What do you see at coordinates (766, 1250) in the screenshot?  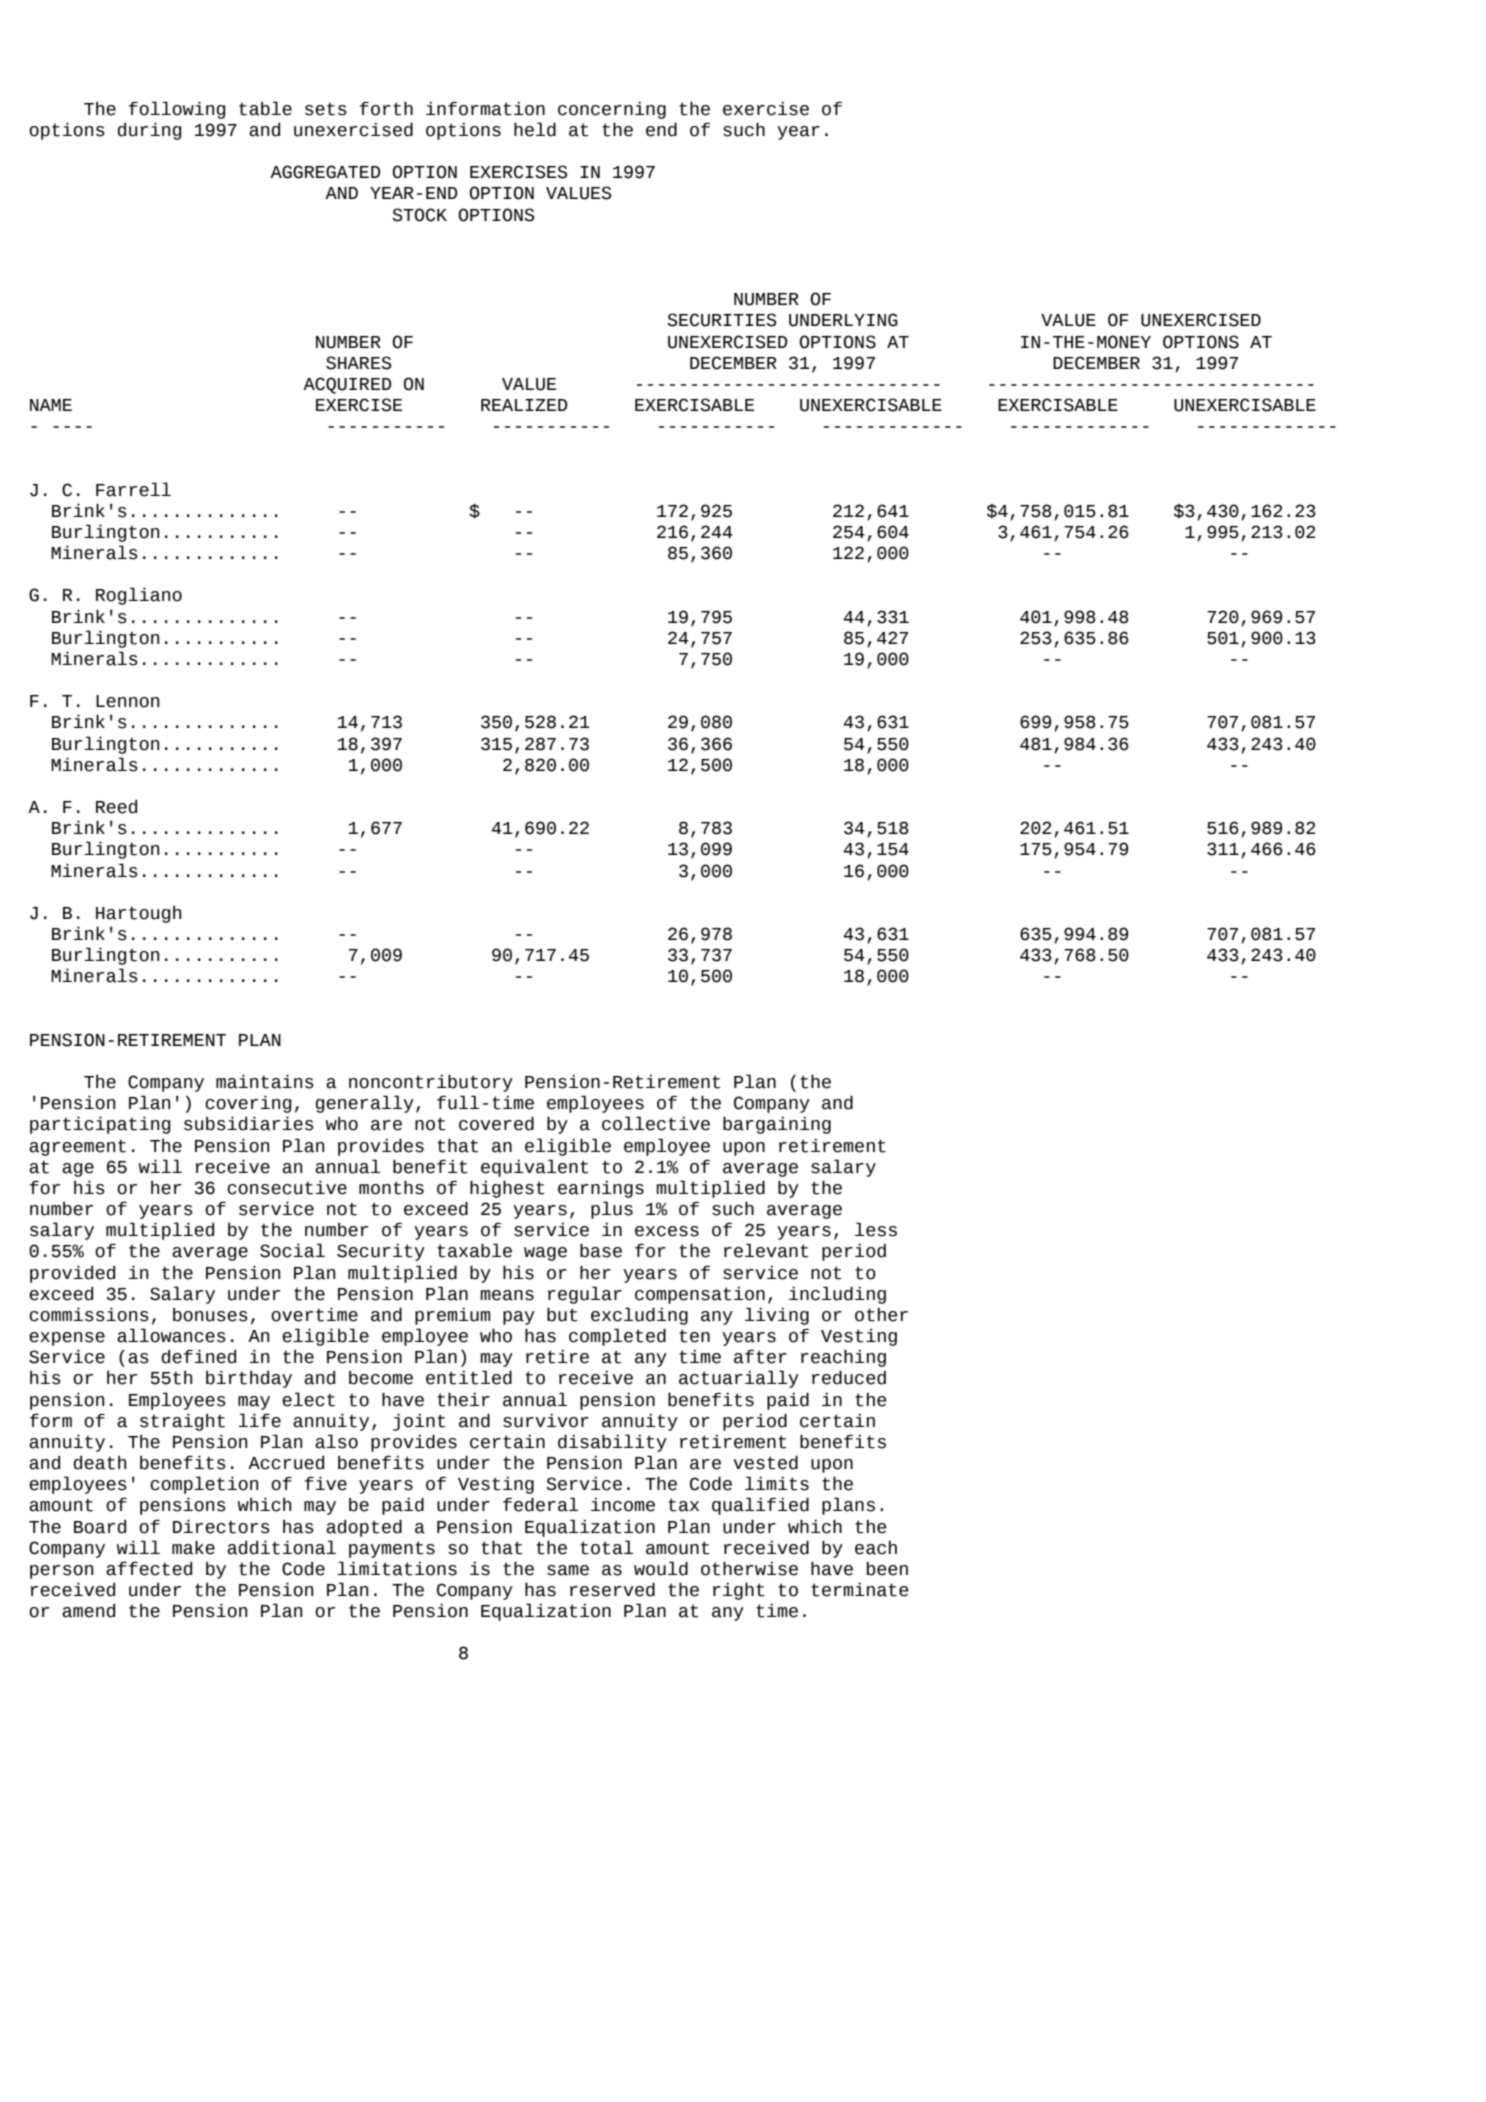 I see `relevant` at bounding box center [766, 1250].
